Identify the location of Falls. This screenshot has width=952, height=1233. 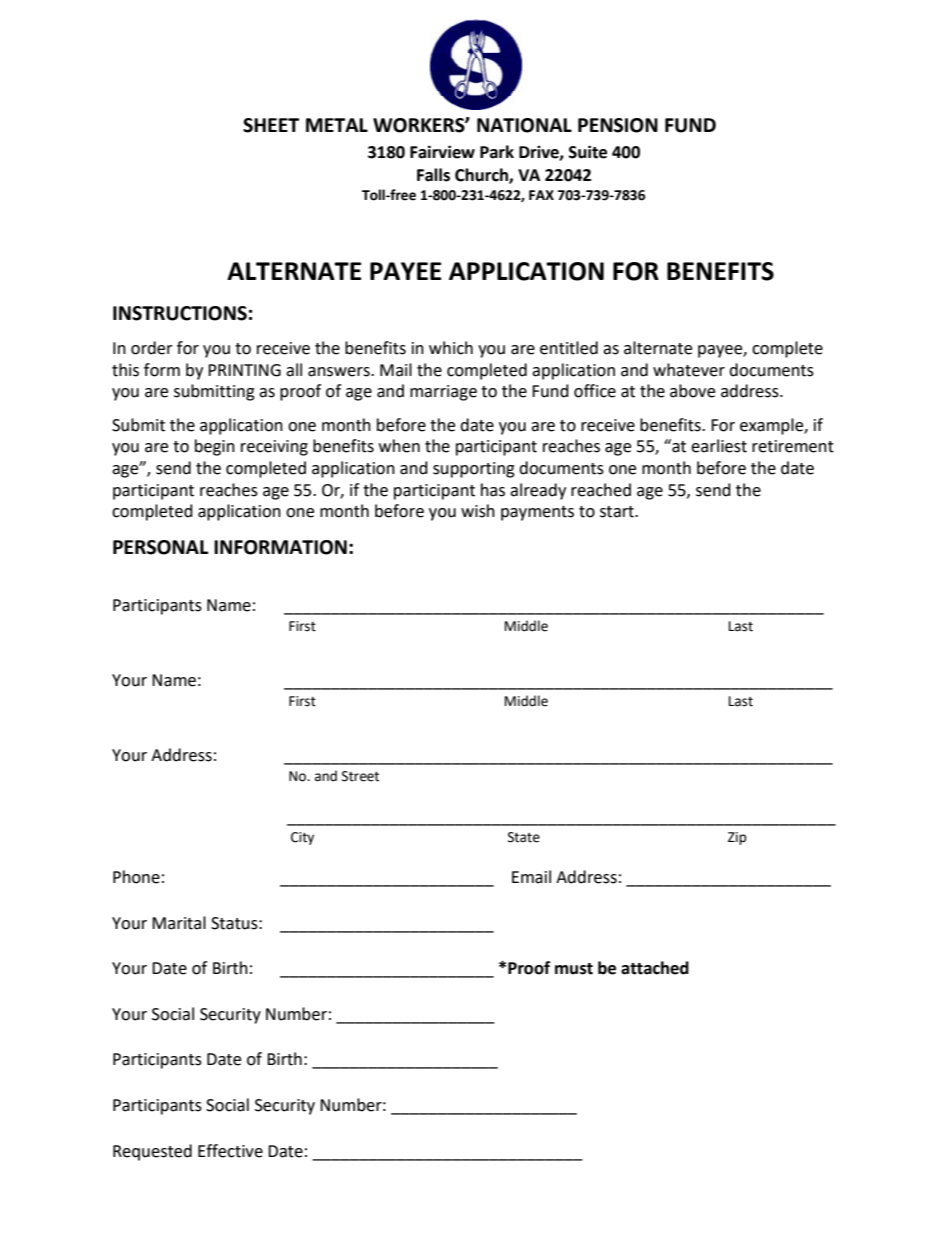
(433, 175).
